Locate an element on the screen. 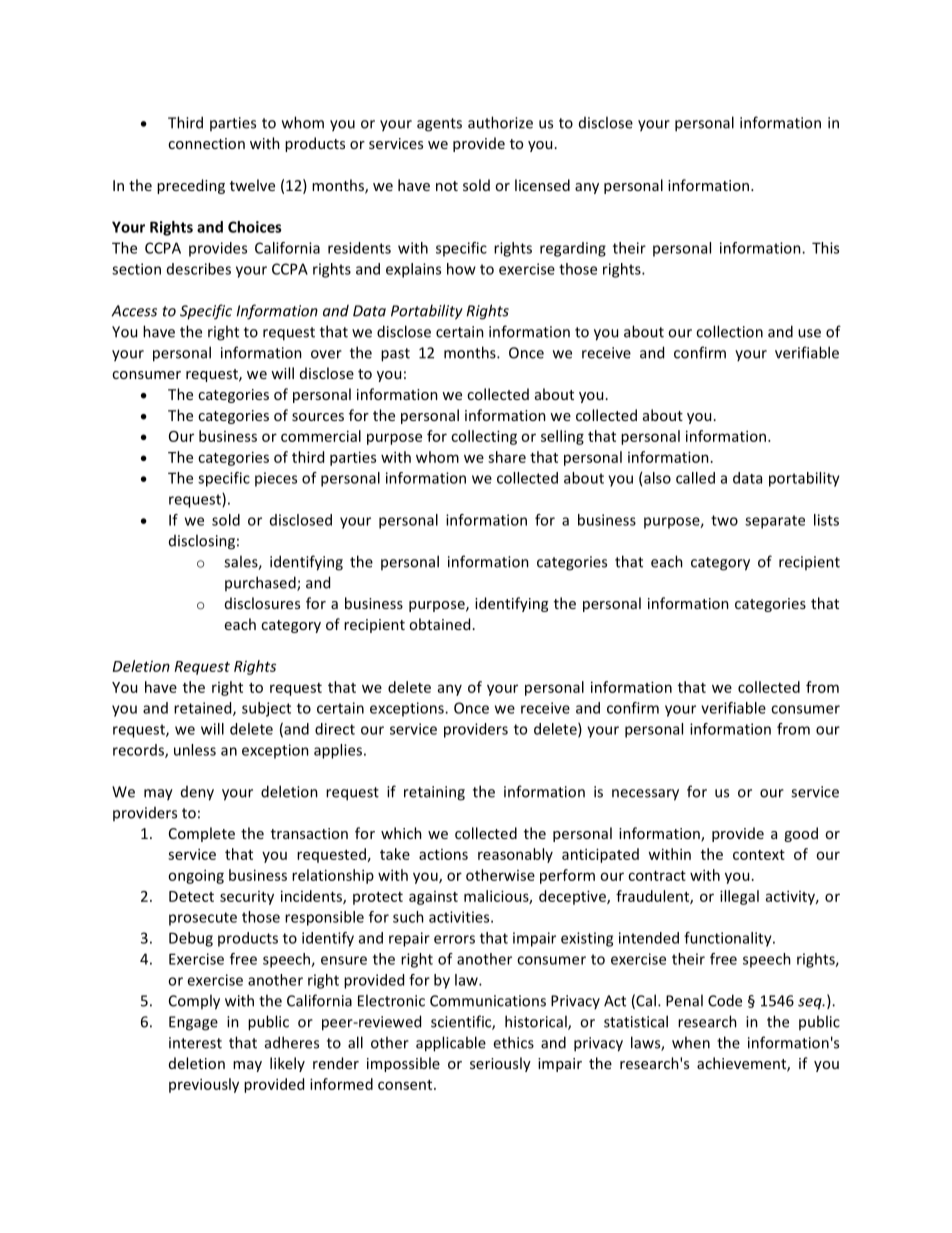 This screenshot has width=952, height=1233. context is located at coordinates (759, 855).
